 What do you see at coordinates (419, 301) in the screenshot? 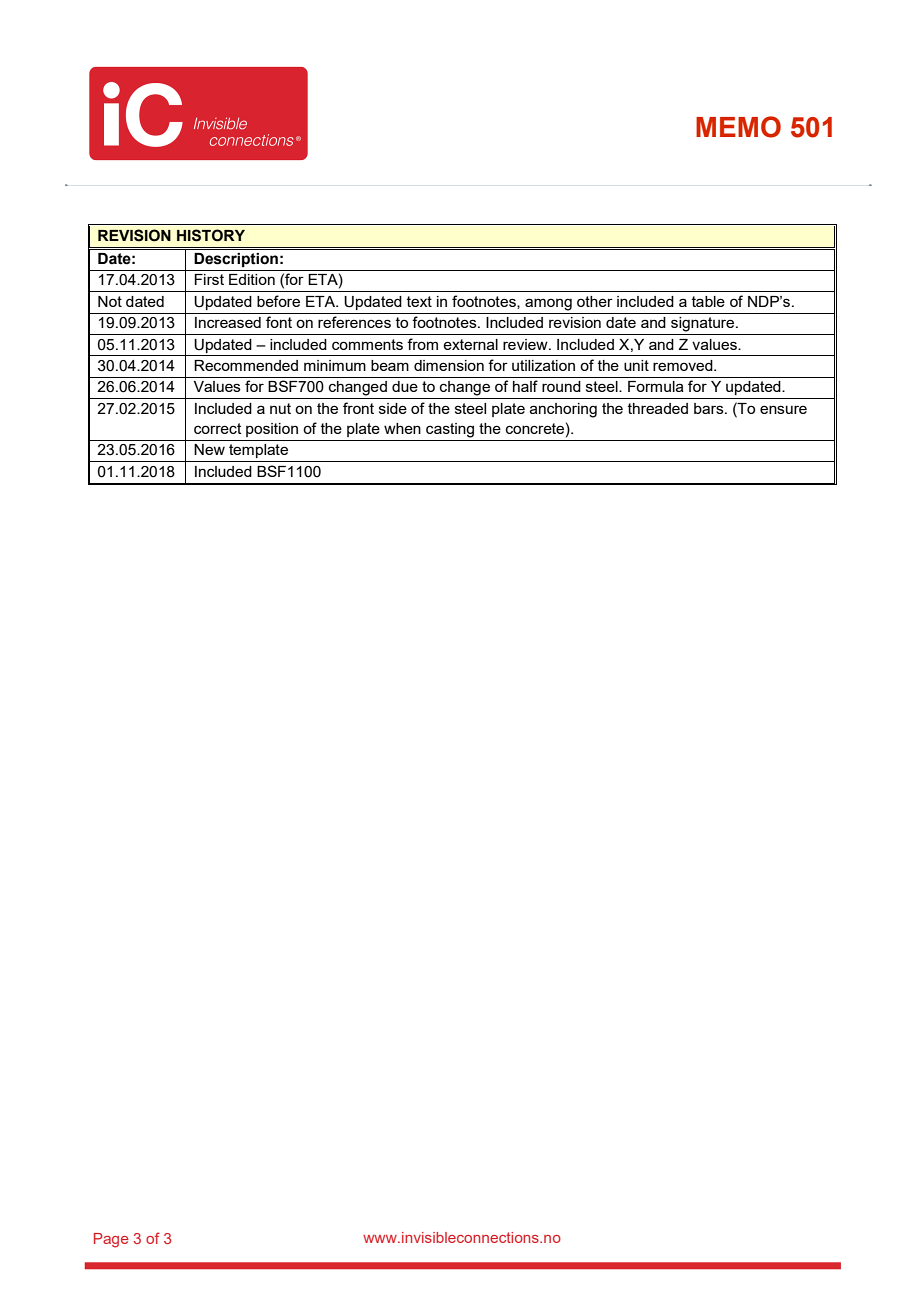
I see `text` at bounding box center [419, 301].
